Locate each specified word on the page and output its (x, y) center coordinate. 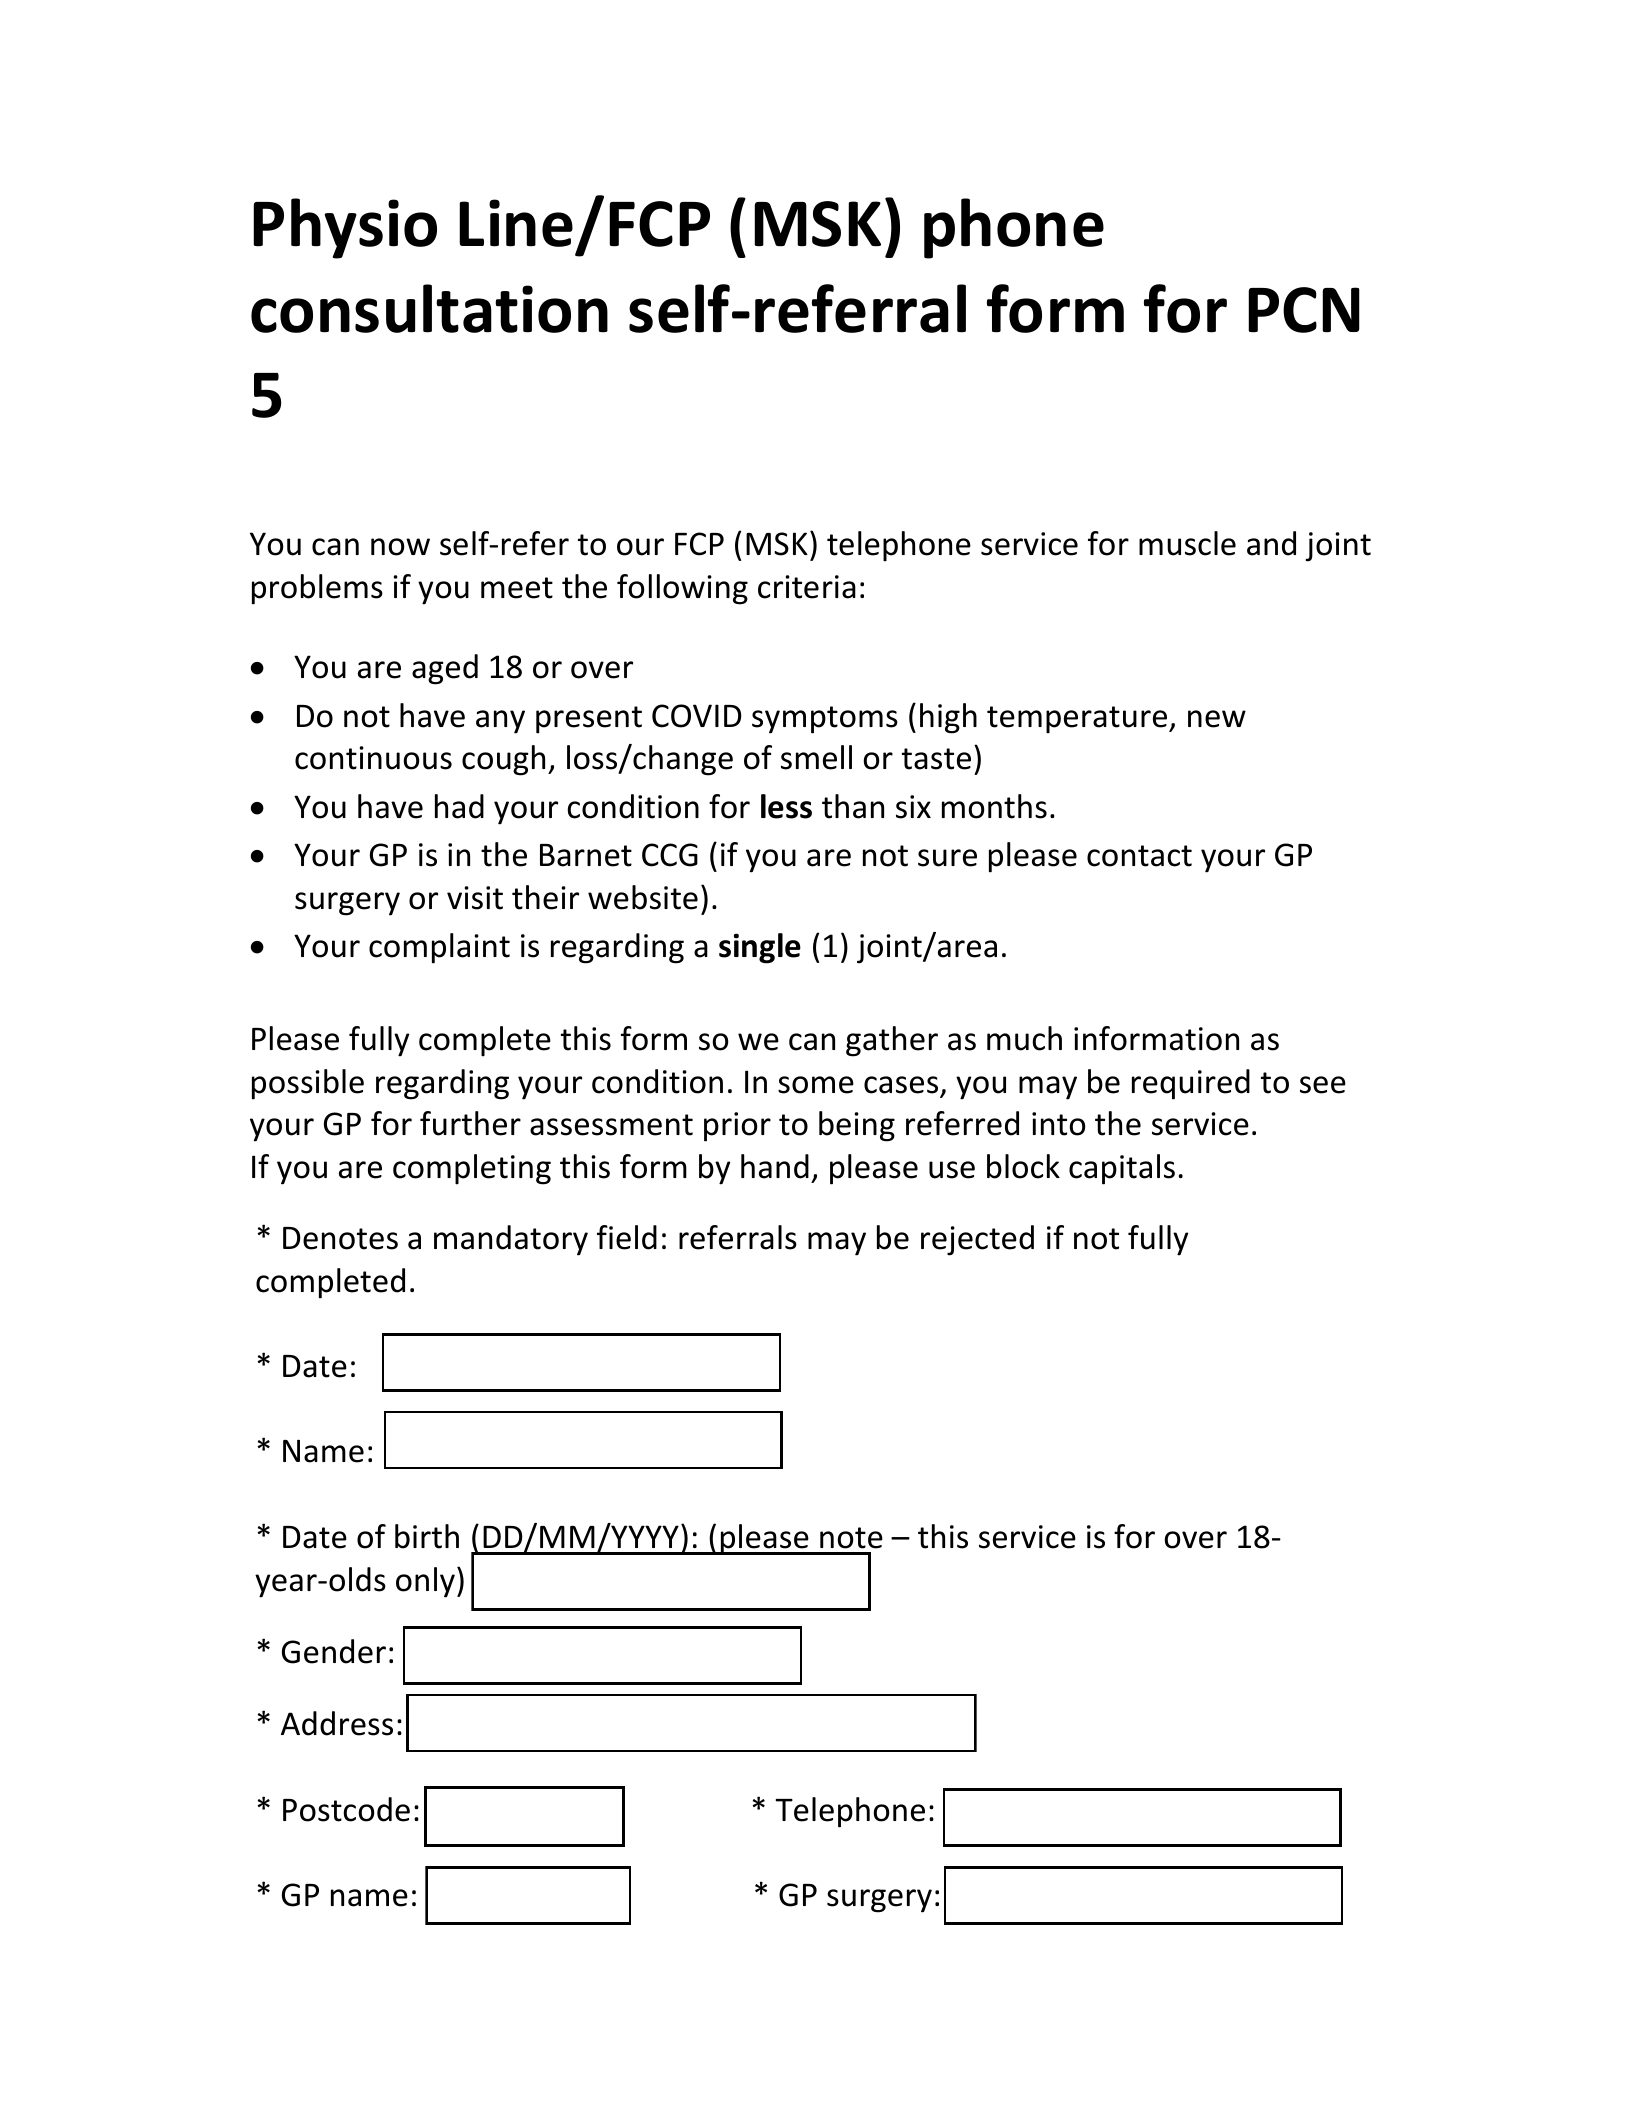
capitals (1122, 1169)
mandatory (511, 1240)
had (459, 806)
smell (816, 757)
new (1217, 719)
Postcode (346, 1809)
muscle (1187, 543)
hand (775, 1166)
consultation (429, 308)
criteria (807, 587)
